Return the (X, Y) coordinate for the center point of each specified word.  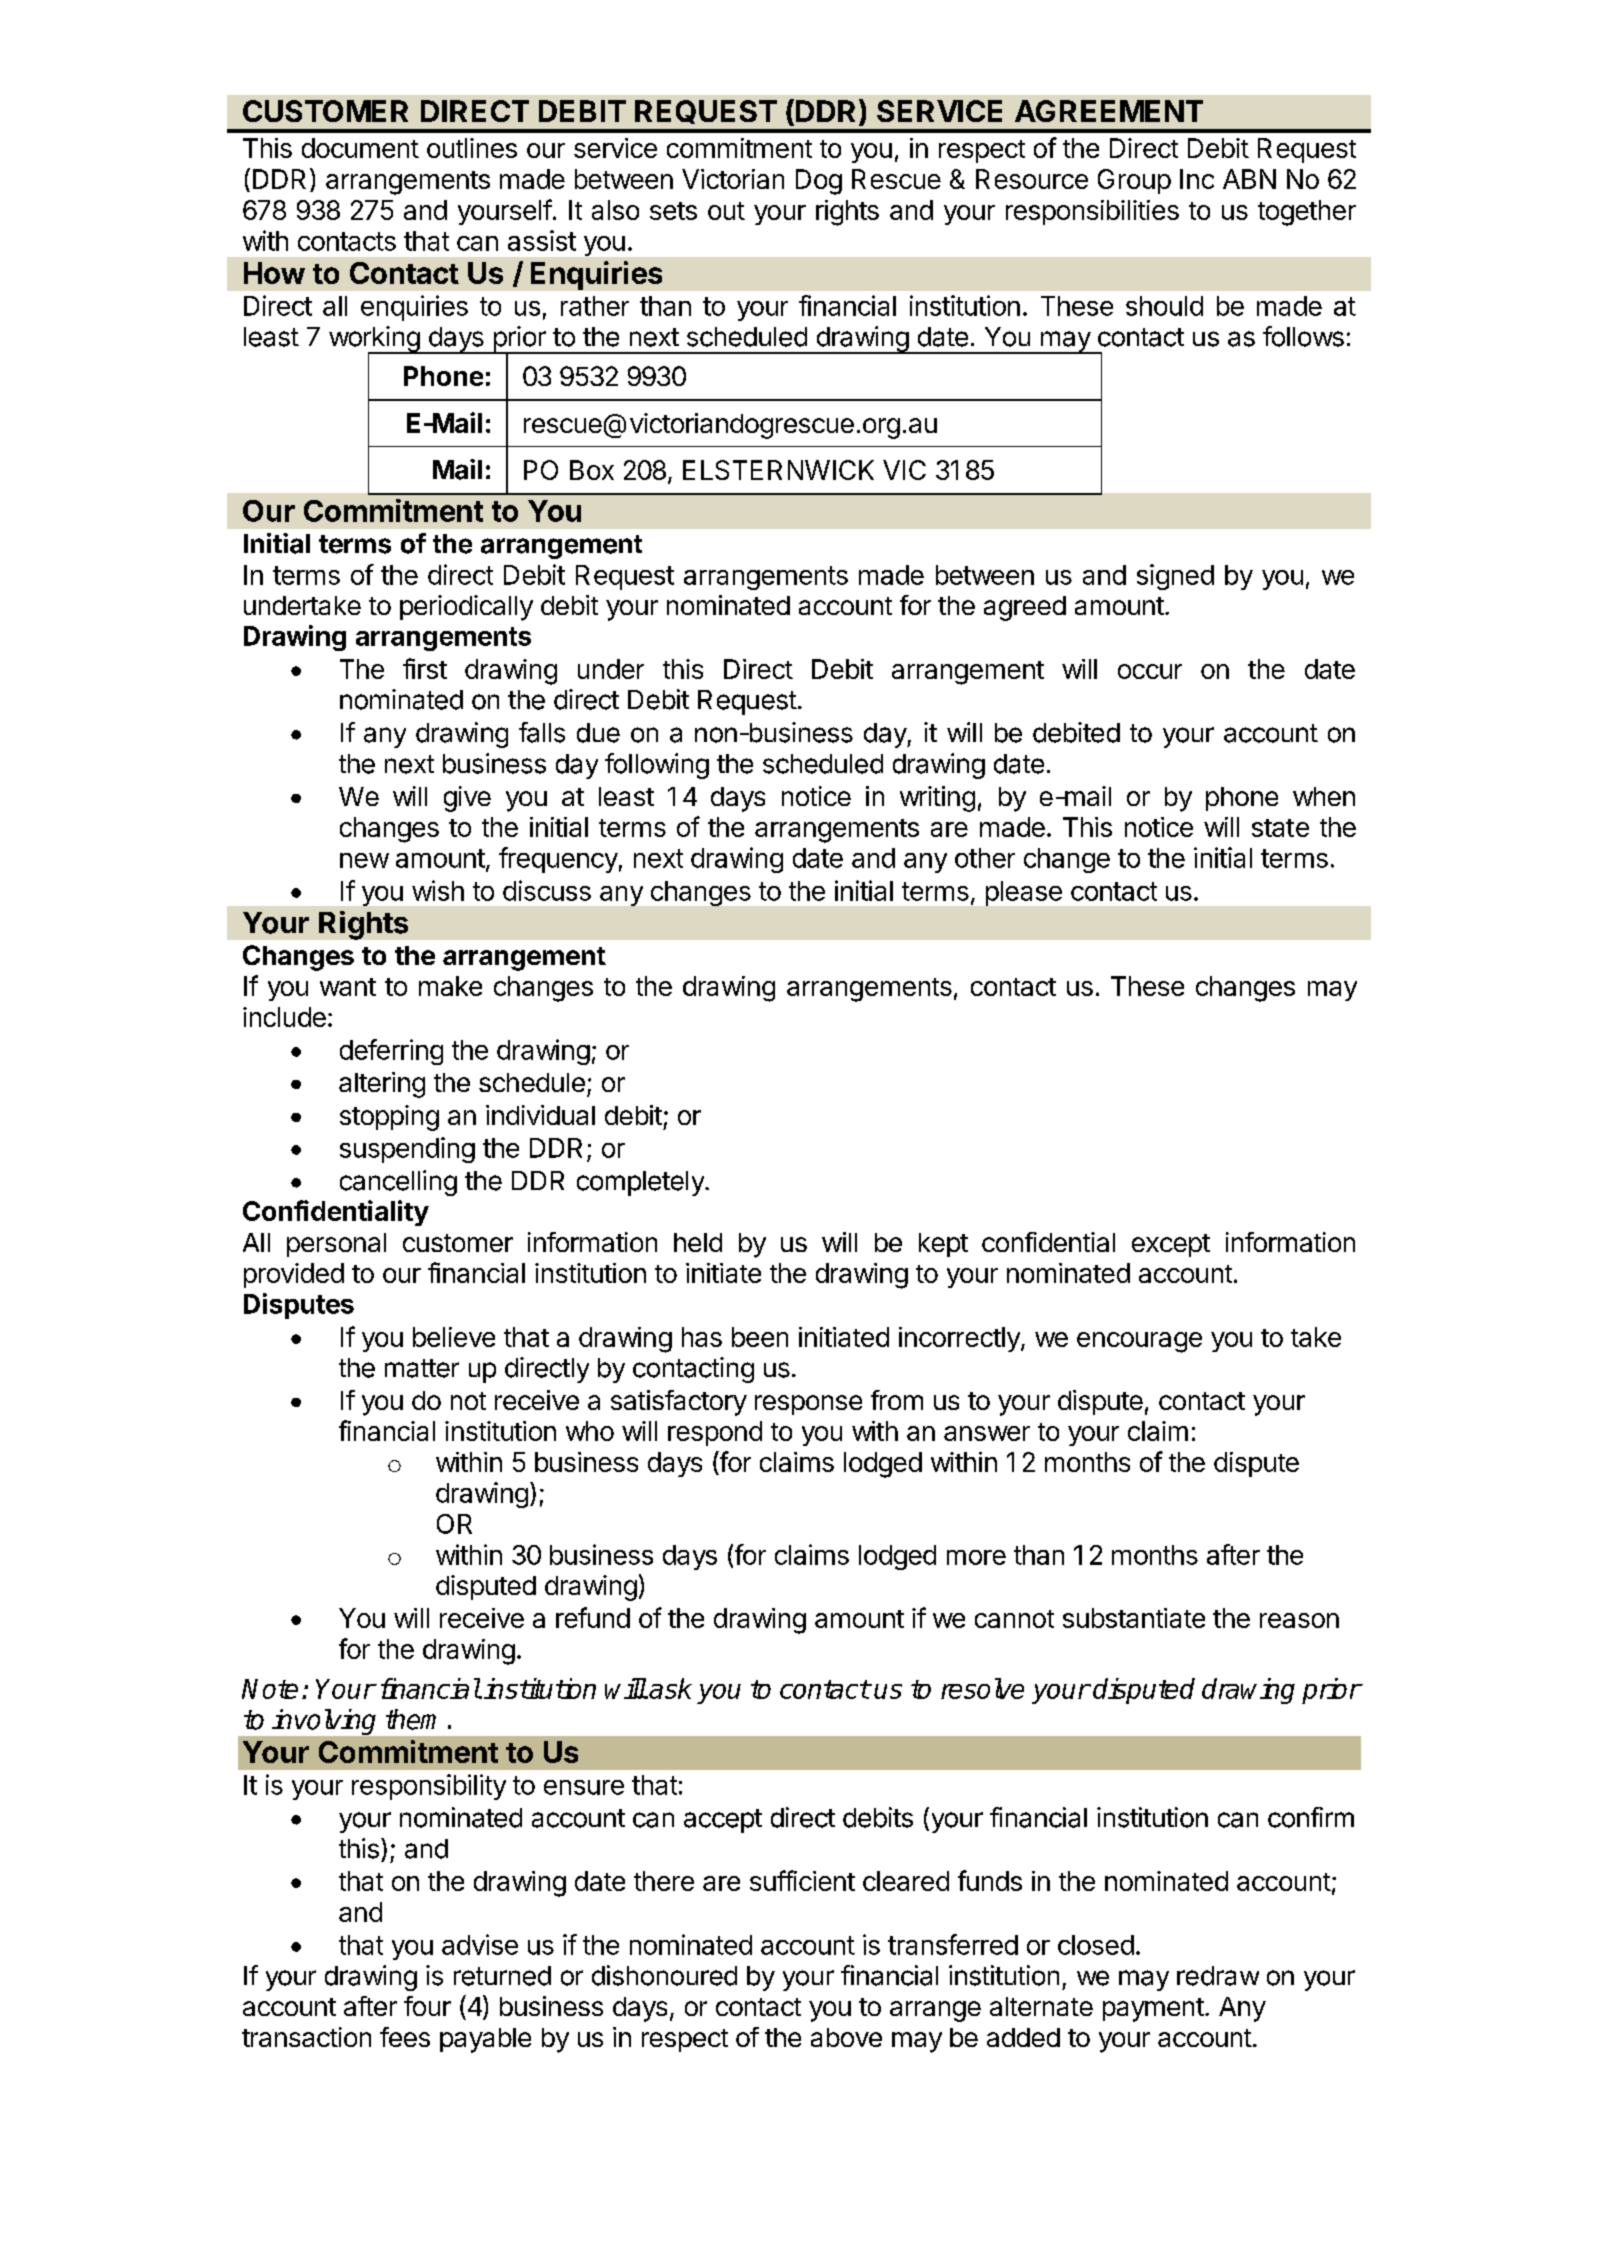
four (427, 2006)
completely (641, 1183)
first (425, 668)
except (1171, 1245)
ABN (1249, 179)
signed (1175, 577)
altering (382, 1085)
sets (673, 211)
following (657, 766)
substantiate (1134, 1618)
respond (715, 1433)
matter (422, 1368)
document (360, 148)
